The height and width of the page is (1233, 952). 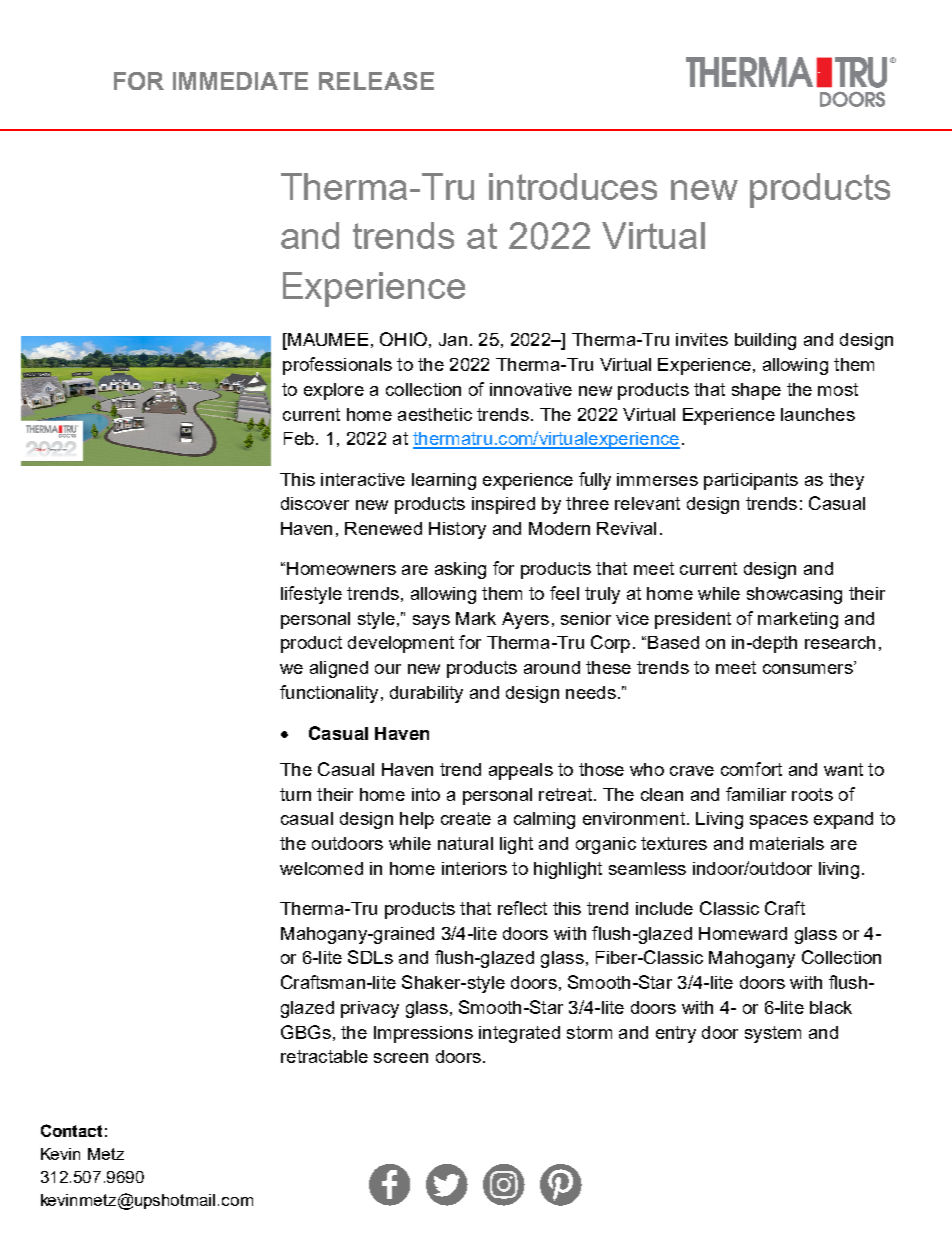 What do you see at coordinates (756, 794) in the page?
I see `familiar` at bounding box center [756, 794].
